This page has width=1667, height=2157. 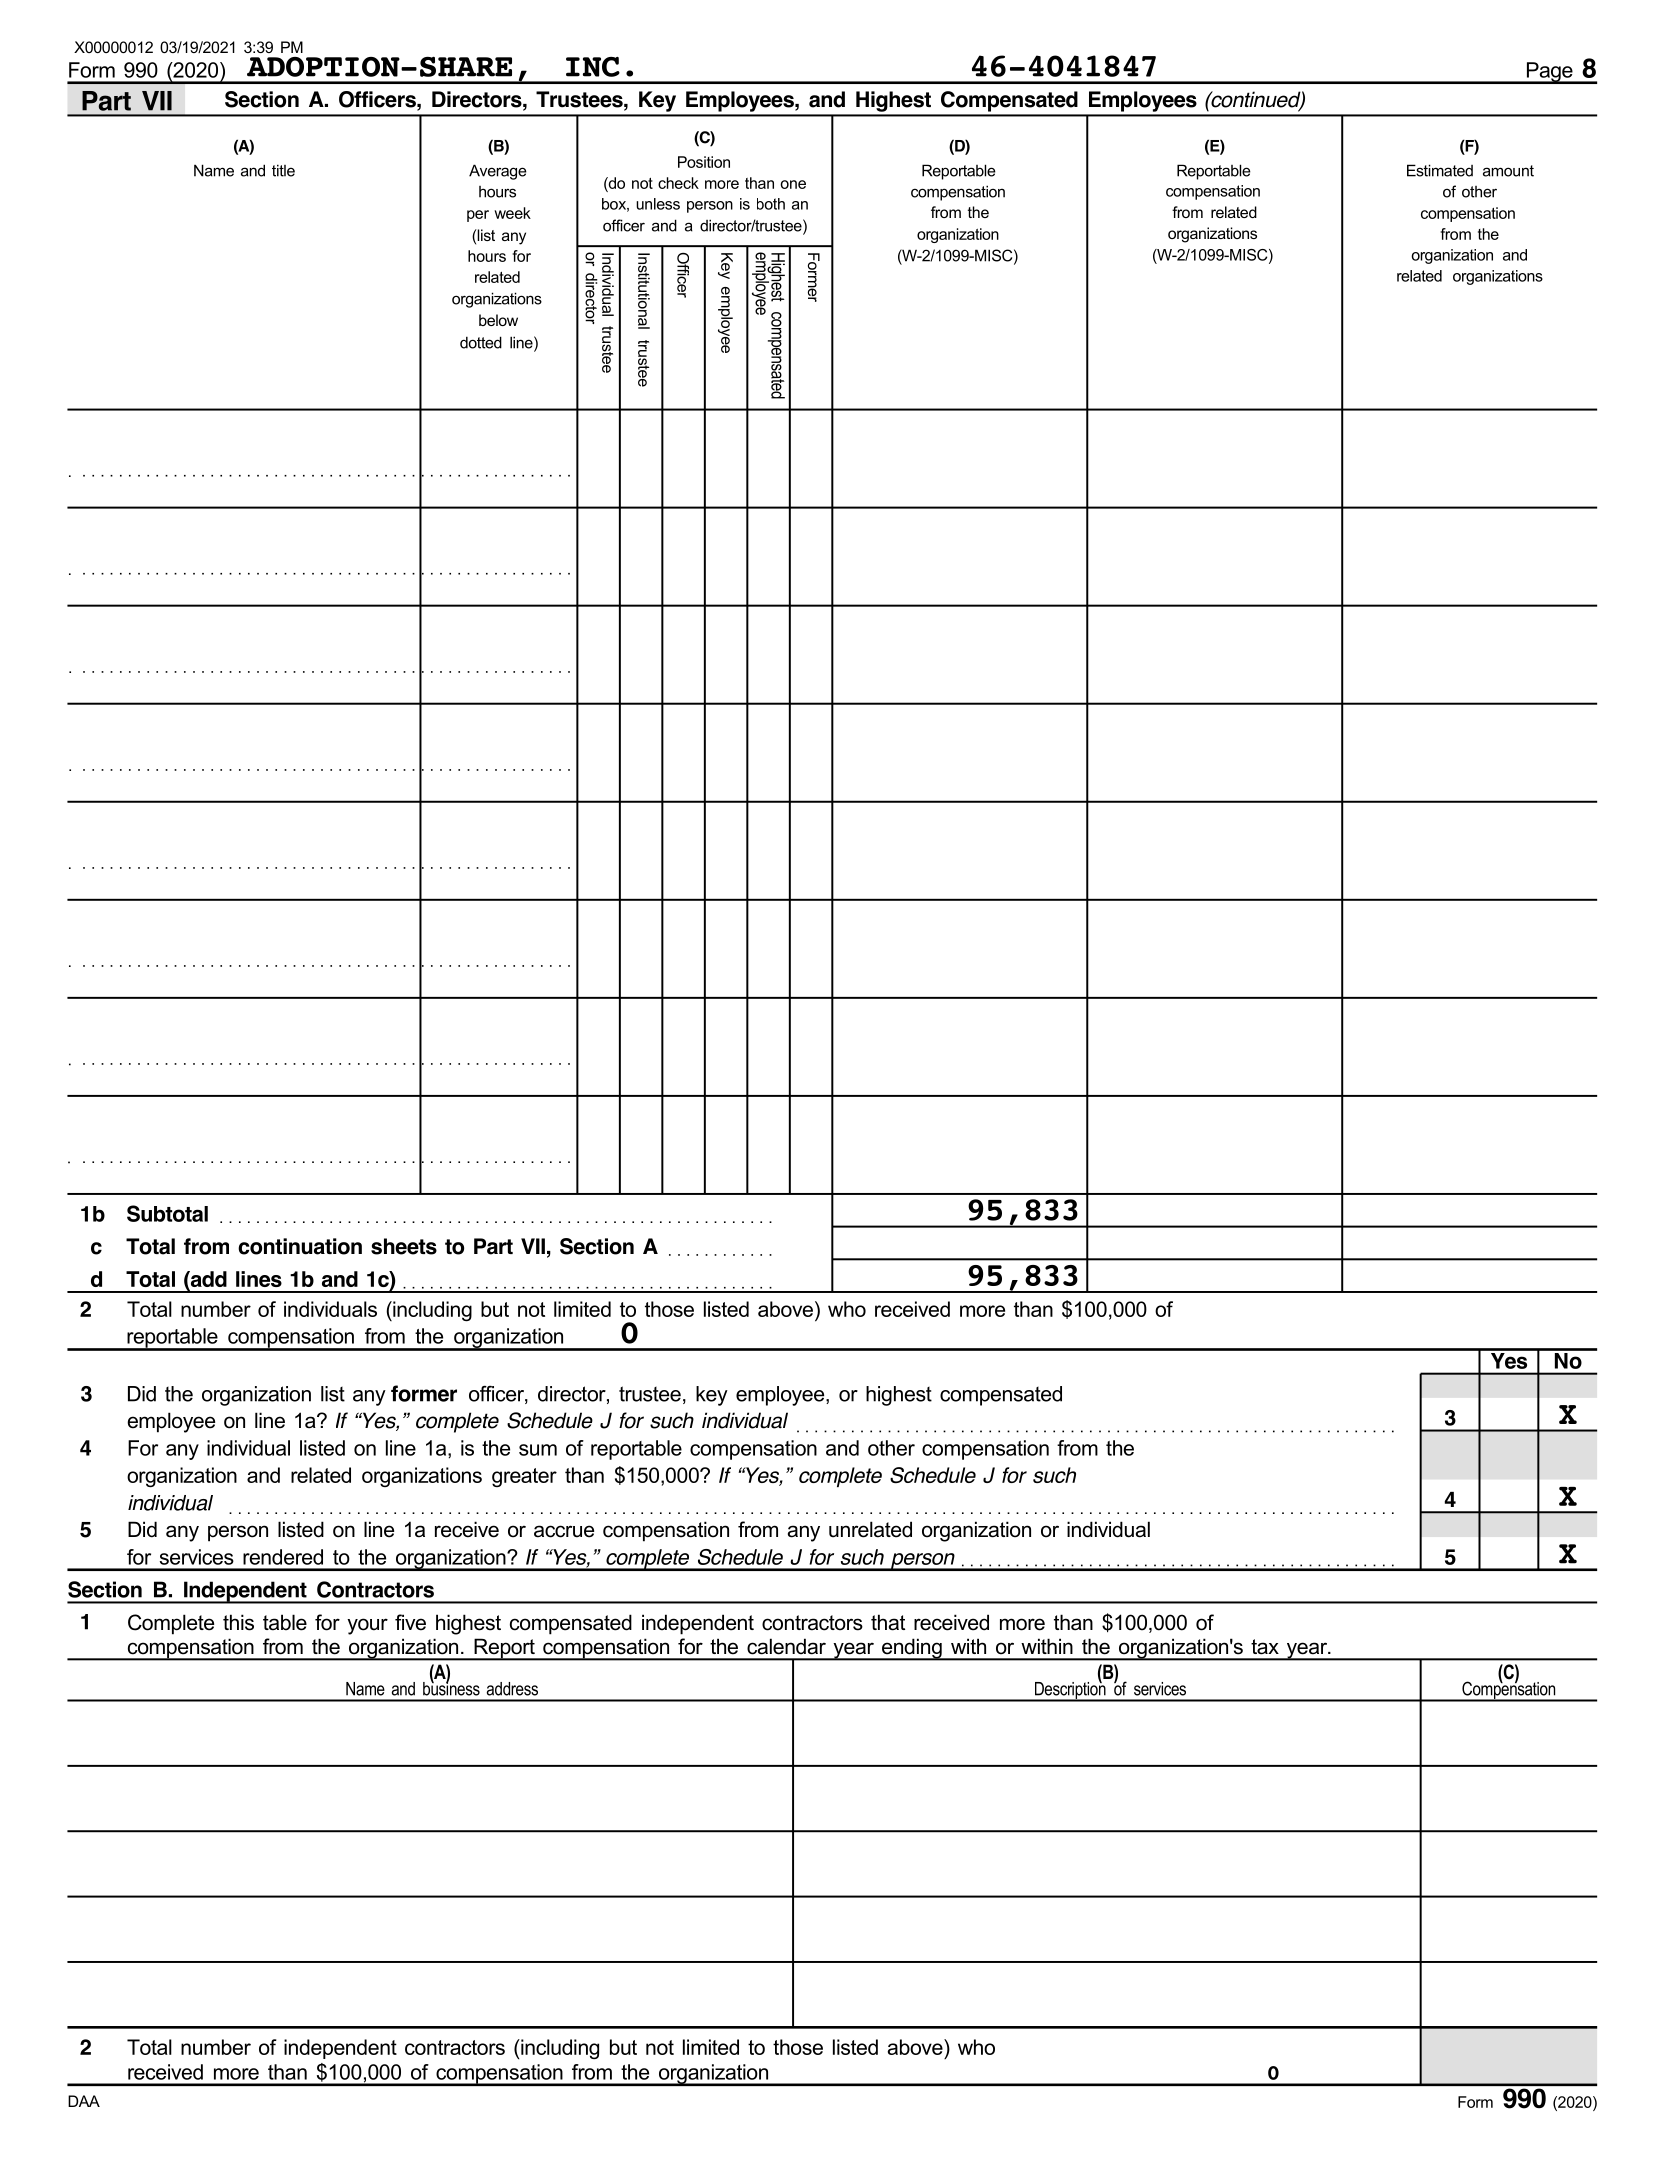 I want to click on continuation, so click(x=300, y=1246).
